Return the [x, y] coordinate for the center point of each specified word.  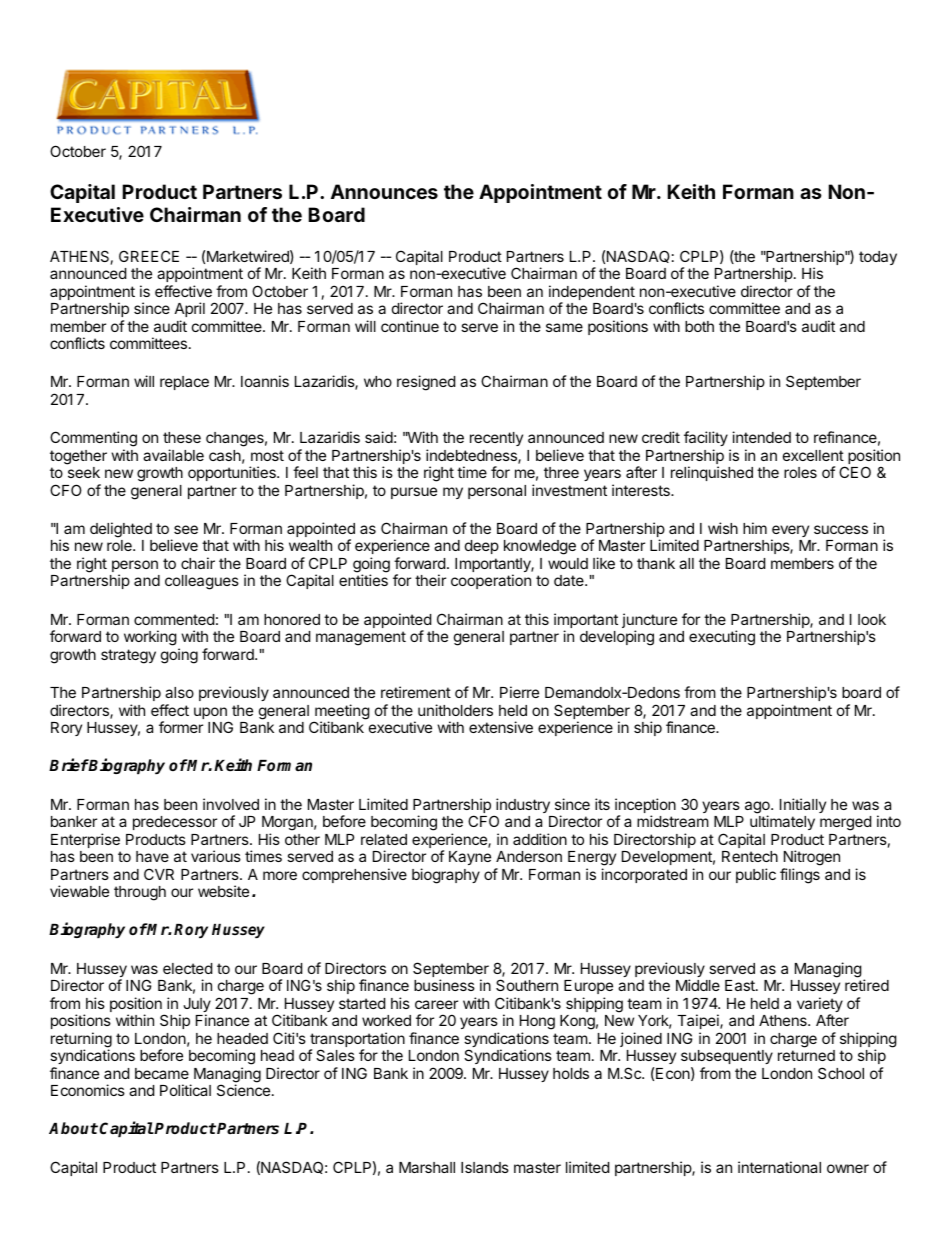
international [779, 1167]
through [140, 893]
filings [800, 876]
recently [496, 439]
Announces [384, 191]
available [173, 455]
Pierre [519, 692]
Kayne [470, 858]
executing [722, 638]
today [878, 258]
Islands [485, 1167]
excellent [813, 455]
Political [185, 1090]
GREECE [149, 256]
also [179, 692]
